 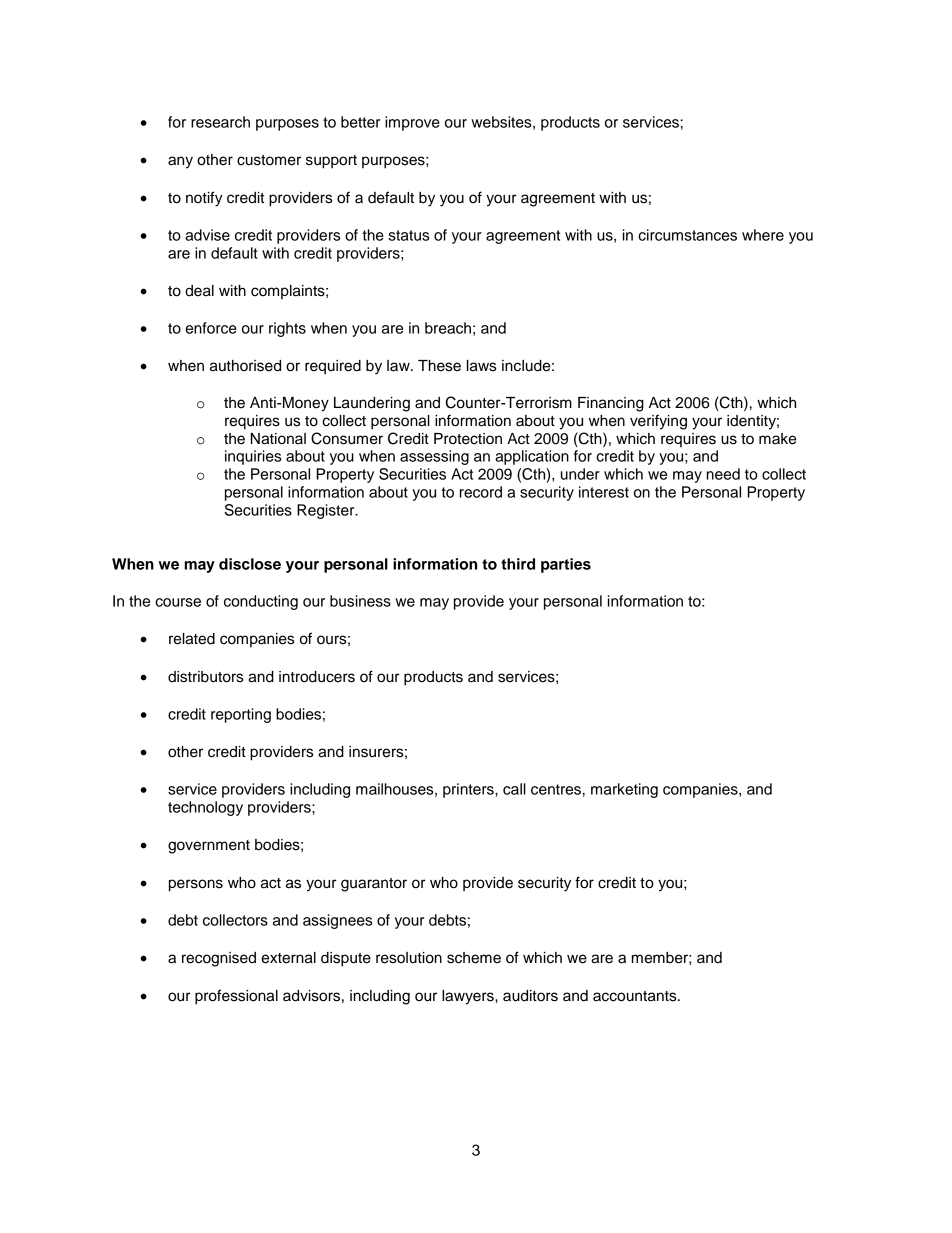 I want to click on third, so click(x=518, y=564).
